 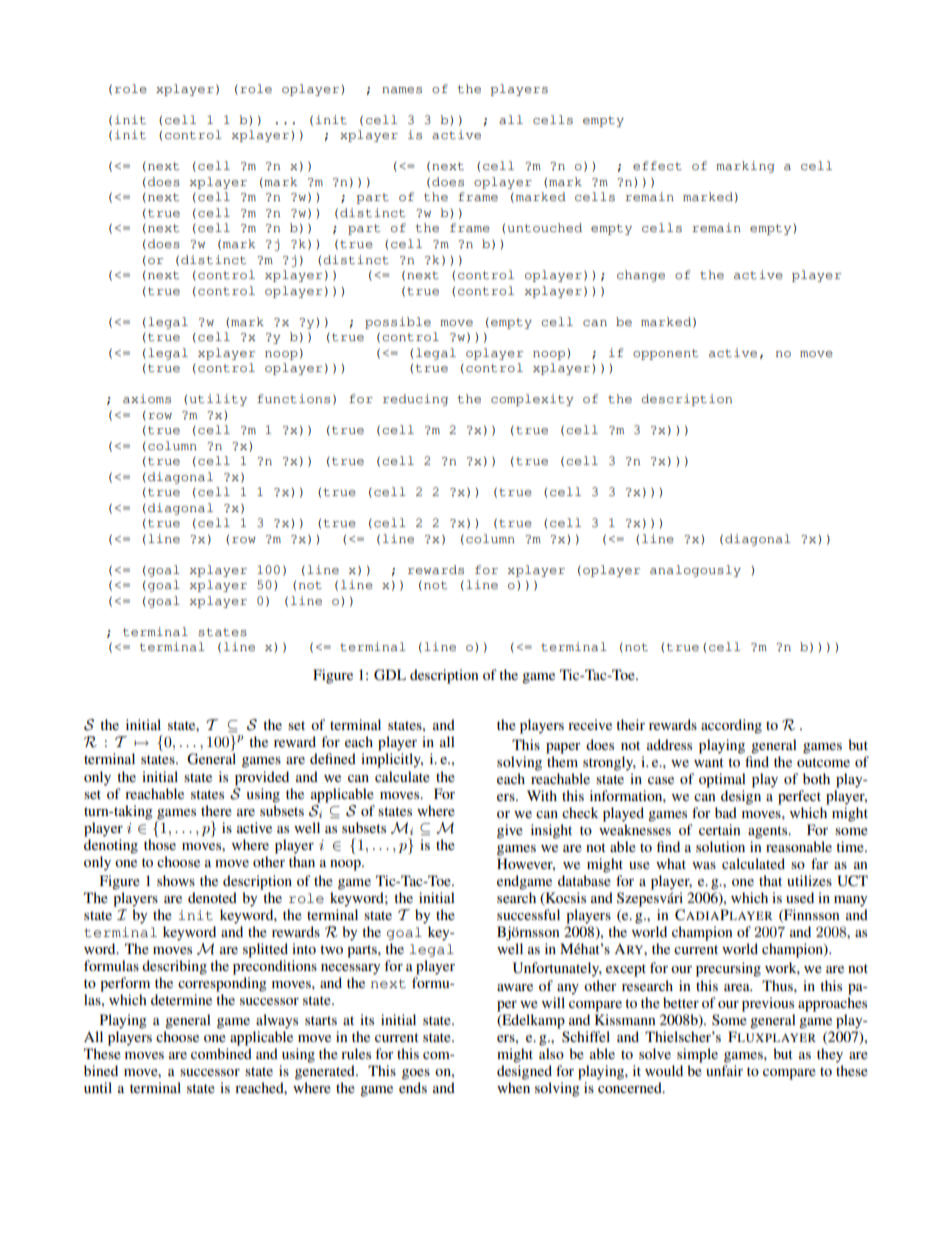 I want to click on names, so click(x=402, y=90).
